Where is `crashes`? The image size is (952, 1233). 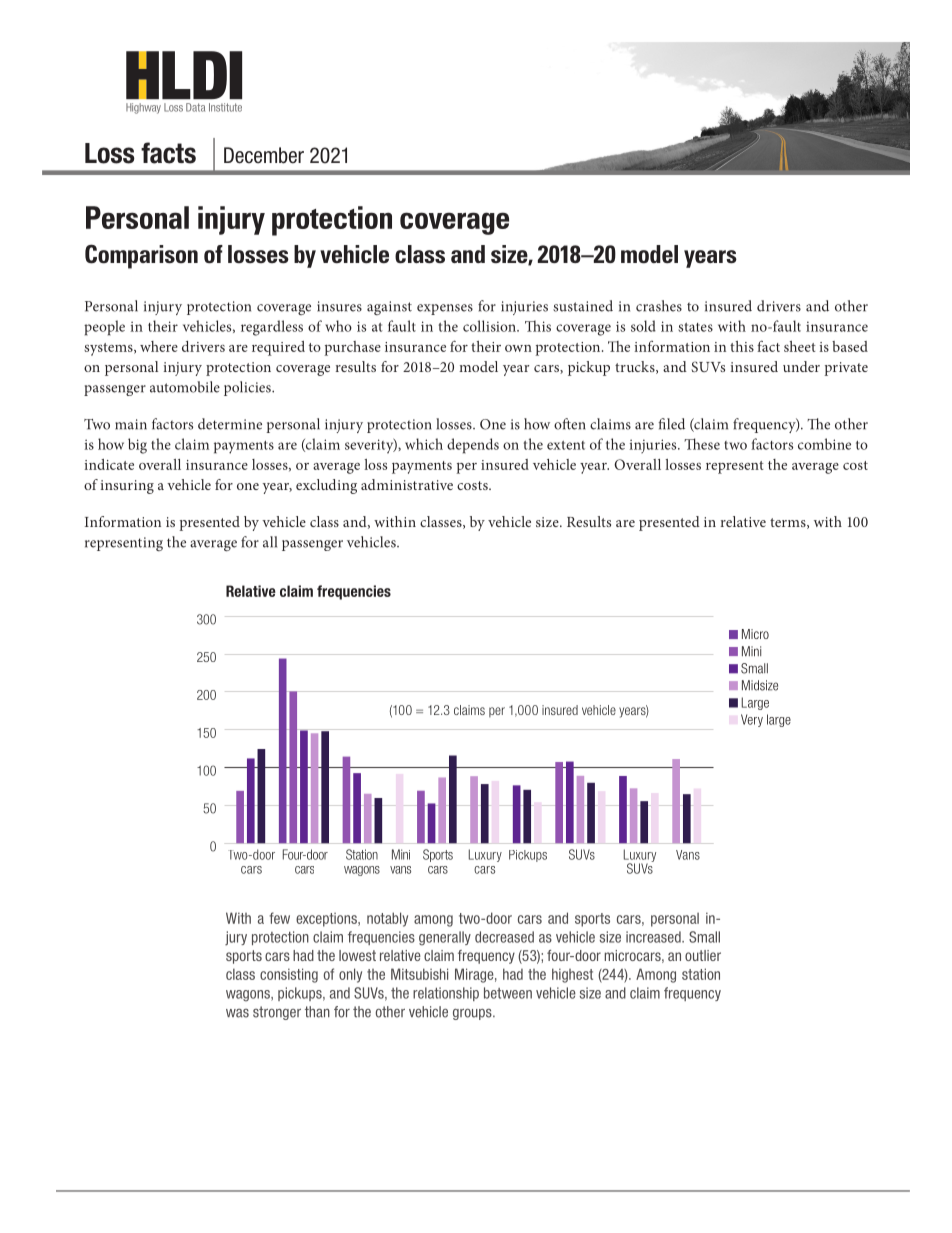
crashes is located at coordinates (659, 306).
